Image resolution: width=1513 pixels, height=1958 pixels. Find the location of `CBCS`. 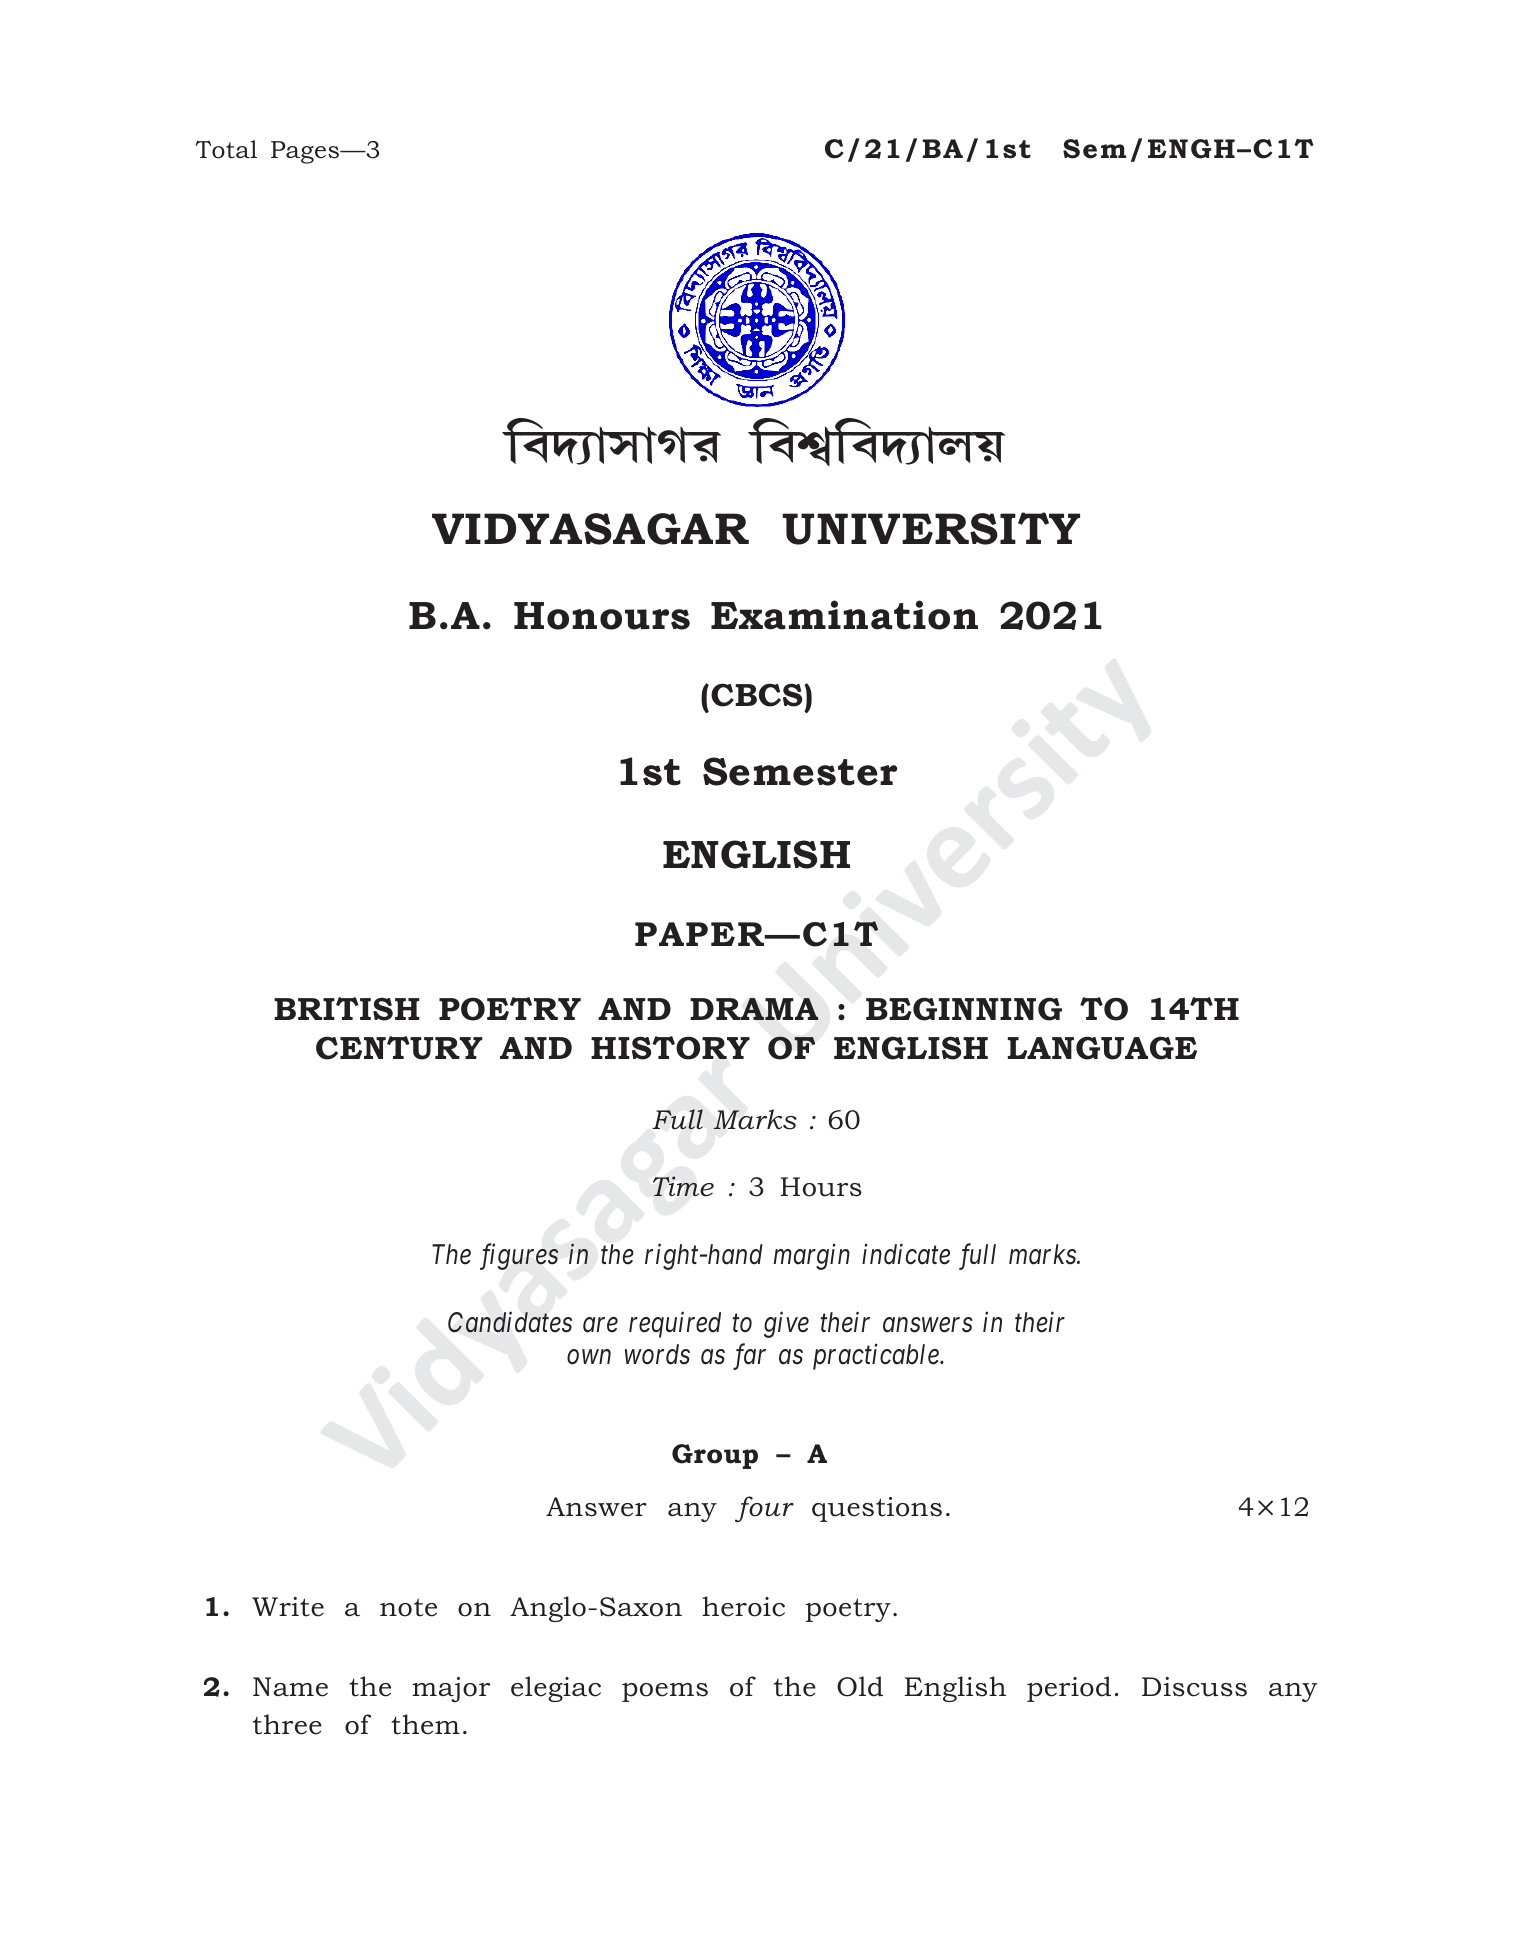

CBCS is located at coordinates (758, 695).
